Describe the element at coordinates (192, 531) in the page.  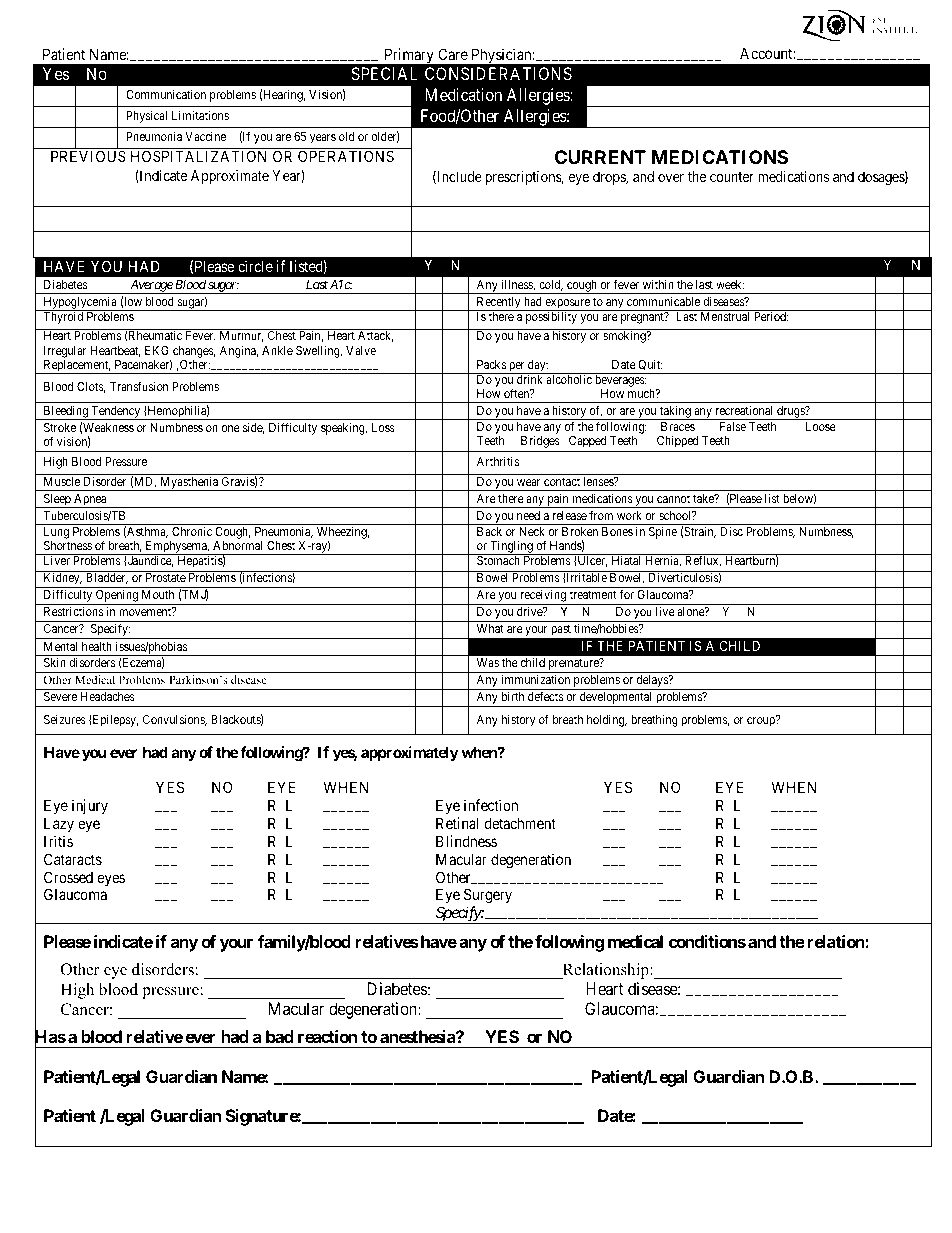
I see `Chronic` at that location.
